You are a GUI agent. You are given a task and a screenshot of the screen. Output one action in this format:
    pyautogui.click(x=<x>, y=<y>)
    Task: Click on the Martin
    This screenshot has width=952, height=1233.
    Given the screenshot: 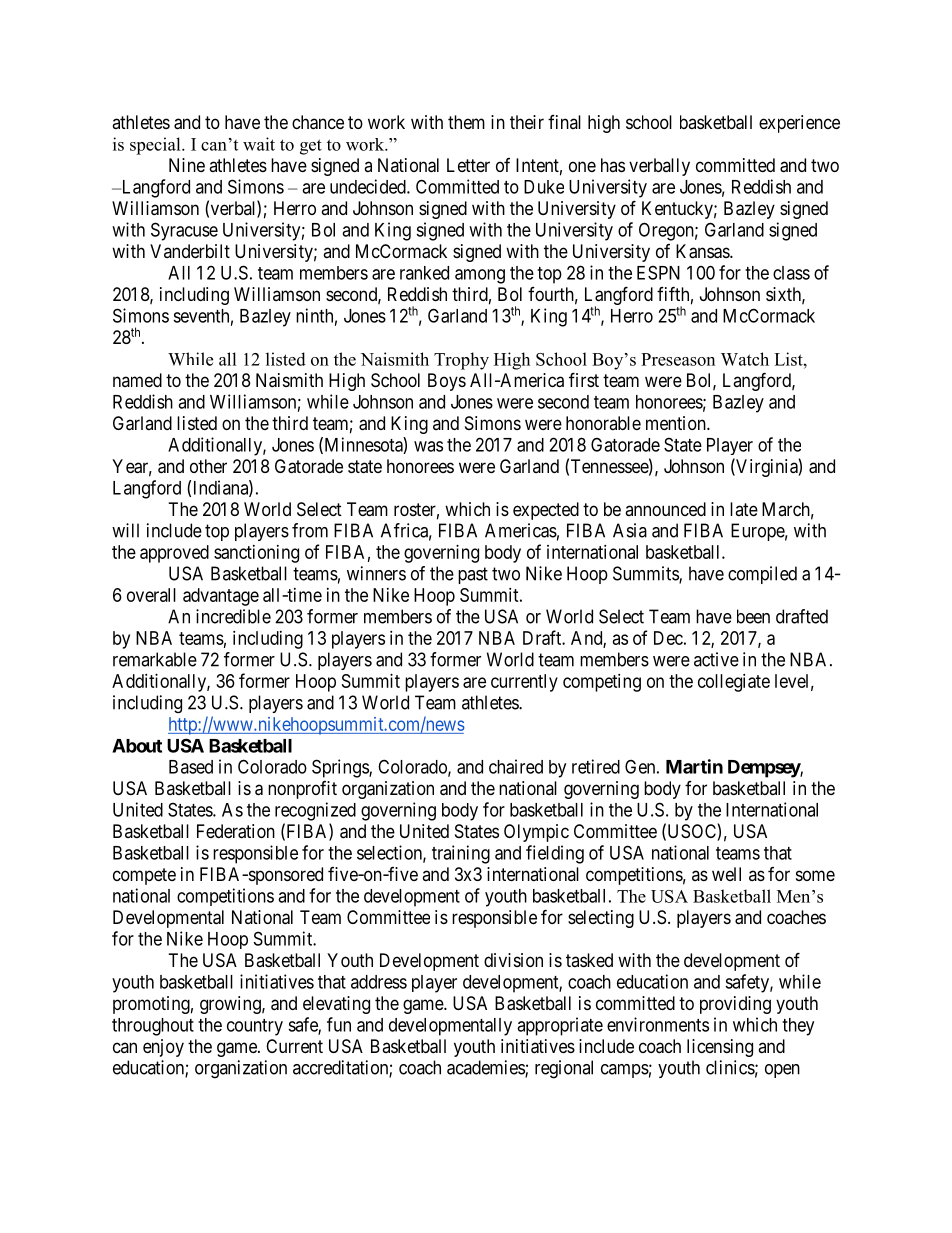 What is the action you would take?
    pyautogui.click(x=694, y=766)
